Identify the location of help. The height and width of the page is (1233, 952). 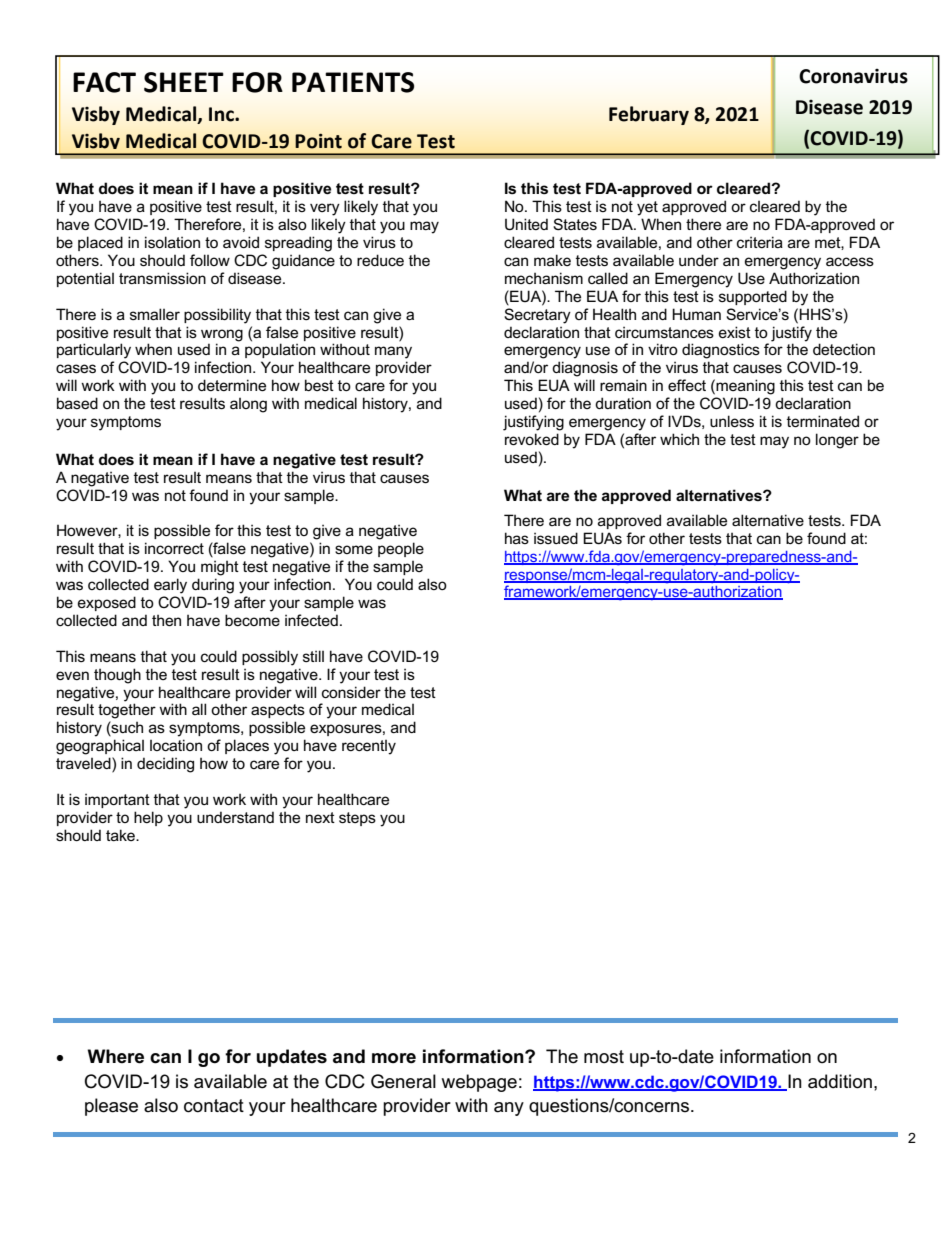
(148, 818).
